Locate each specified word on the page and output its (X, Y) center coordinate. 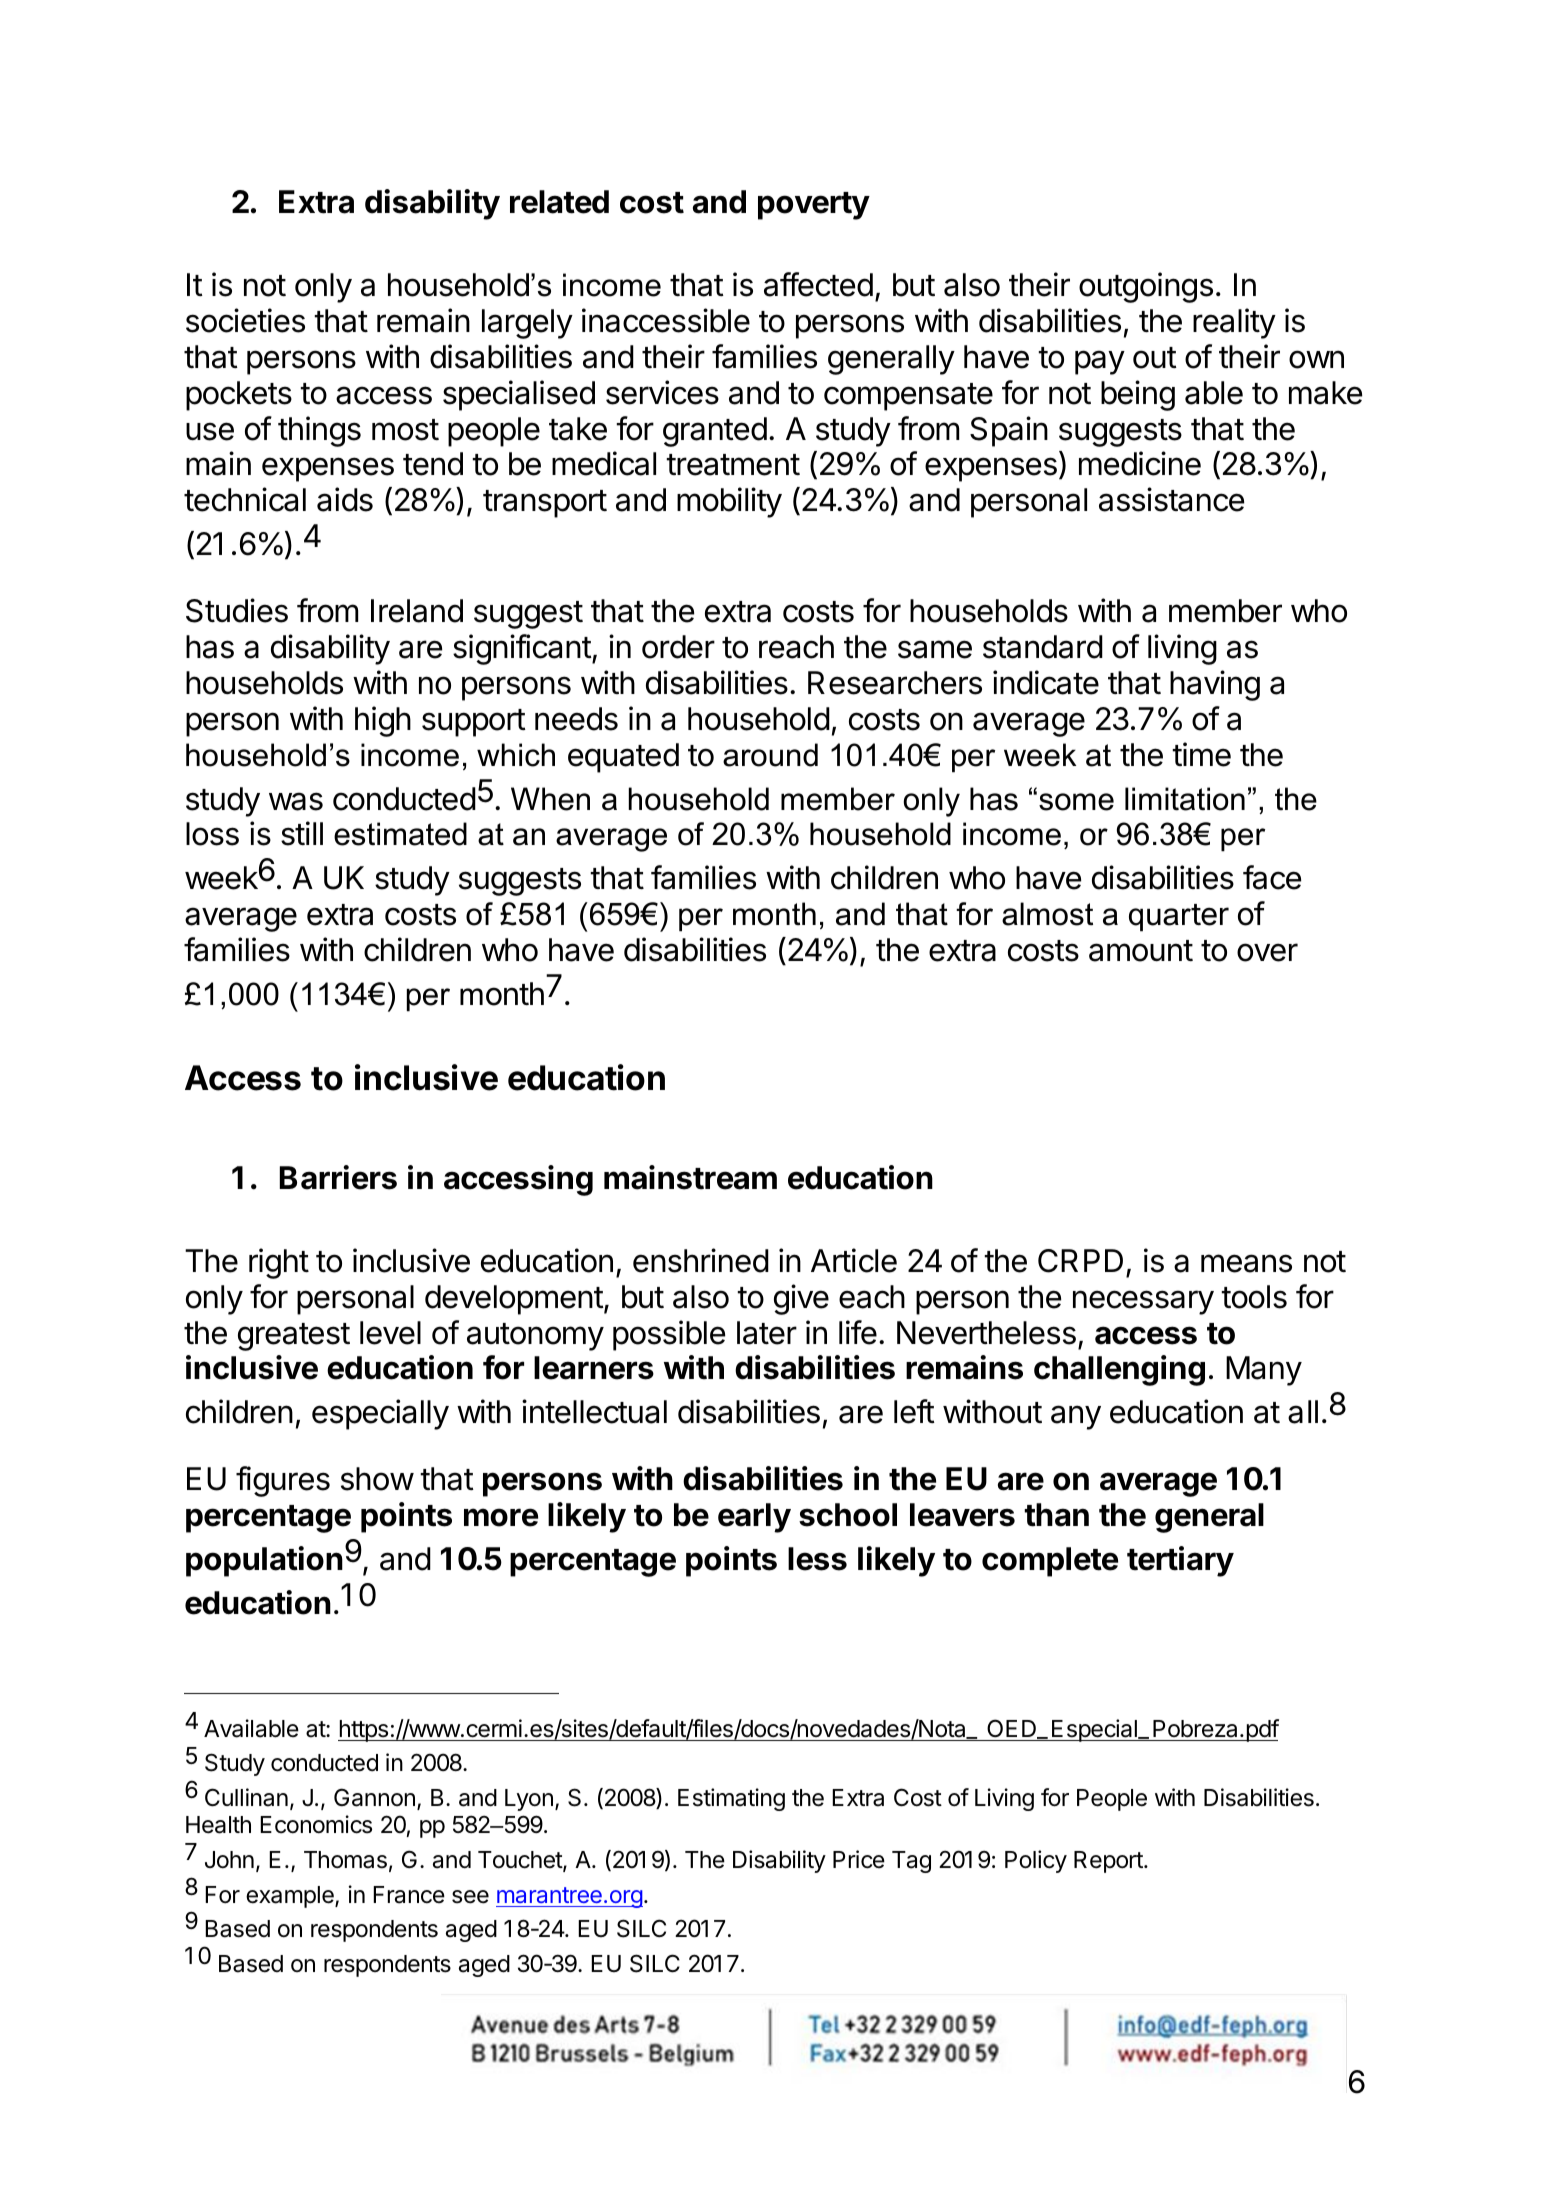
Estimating (731, 1799)
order (678, 647)
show (377, 1479)
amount (1141, 951)
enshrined (701, 1260)
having (1215, 685)
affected (818, 284)
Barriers (338, 1177)
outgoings (1146, 287)
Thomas (345, 1860)
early (754, 1518)
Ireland (417, 611)
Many (1264, 1371)
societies (245, 320)
